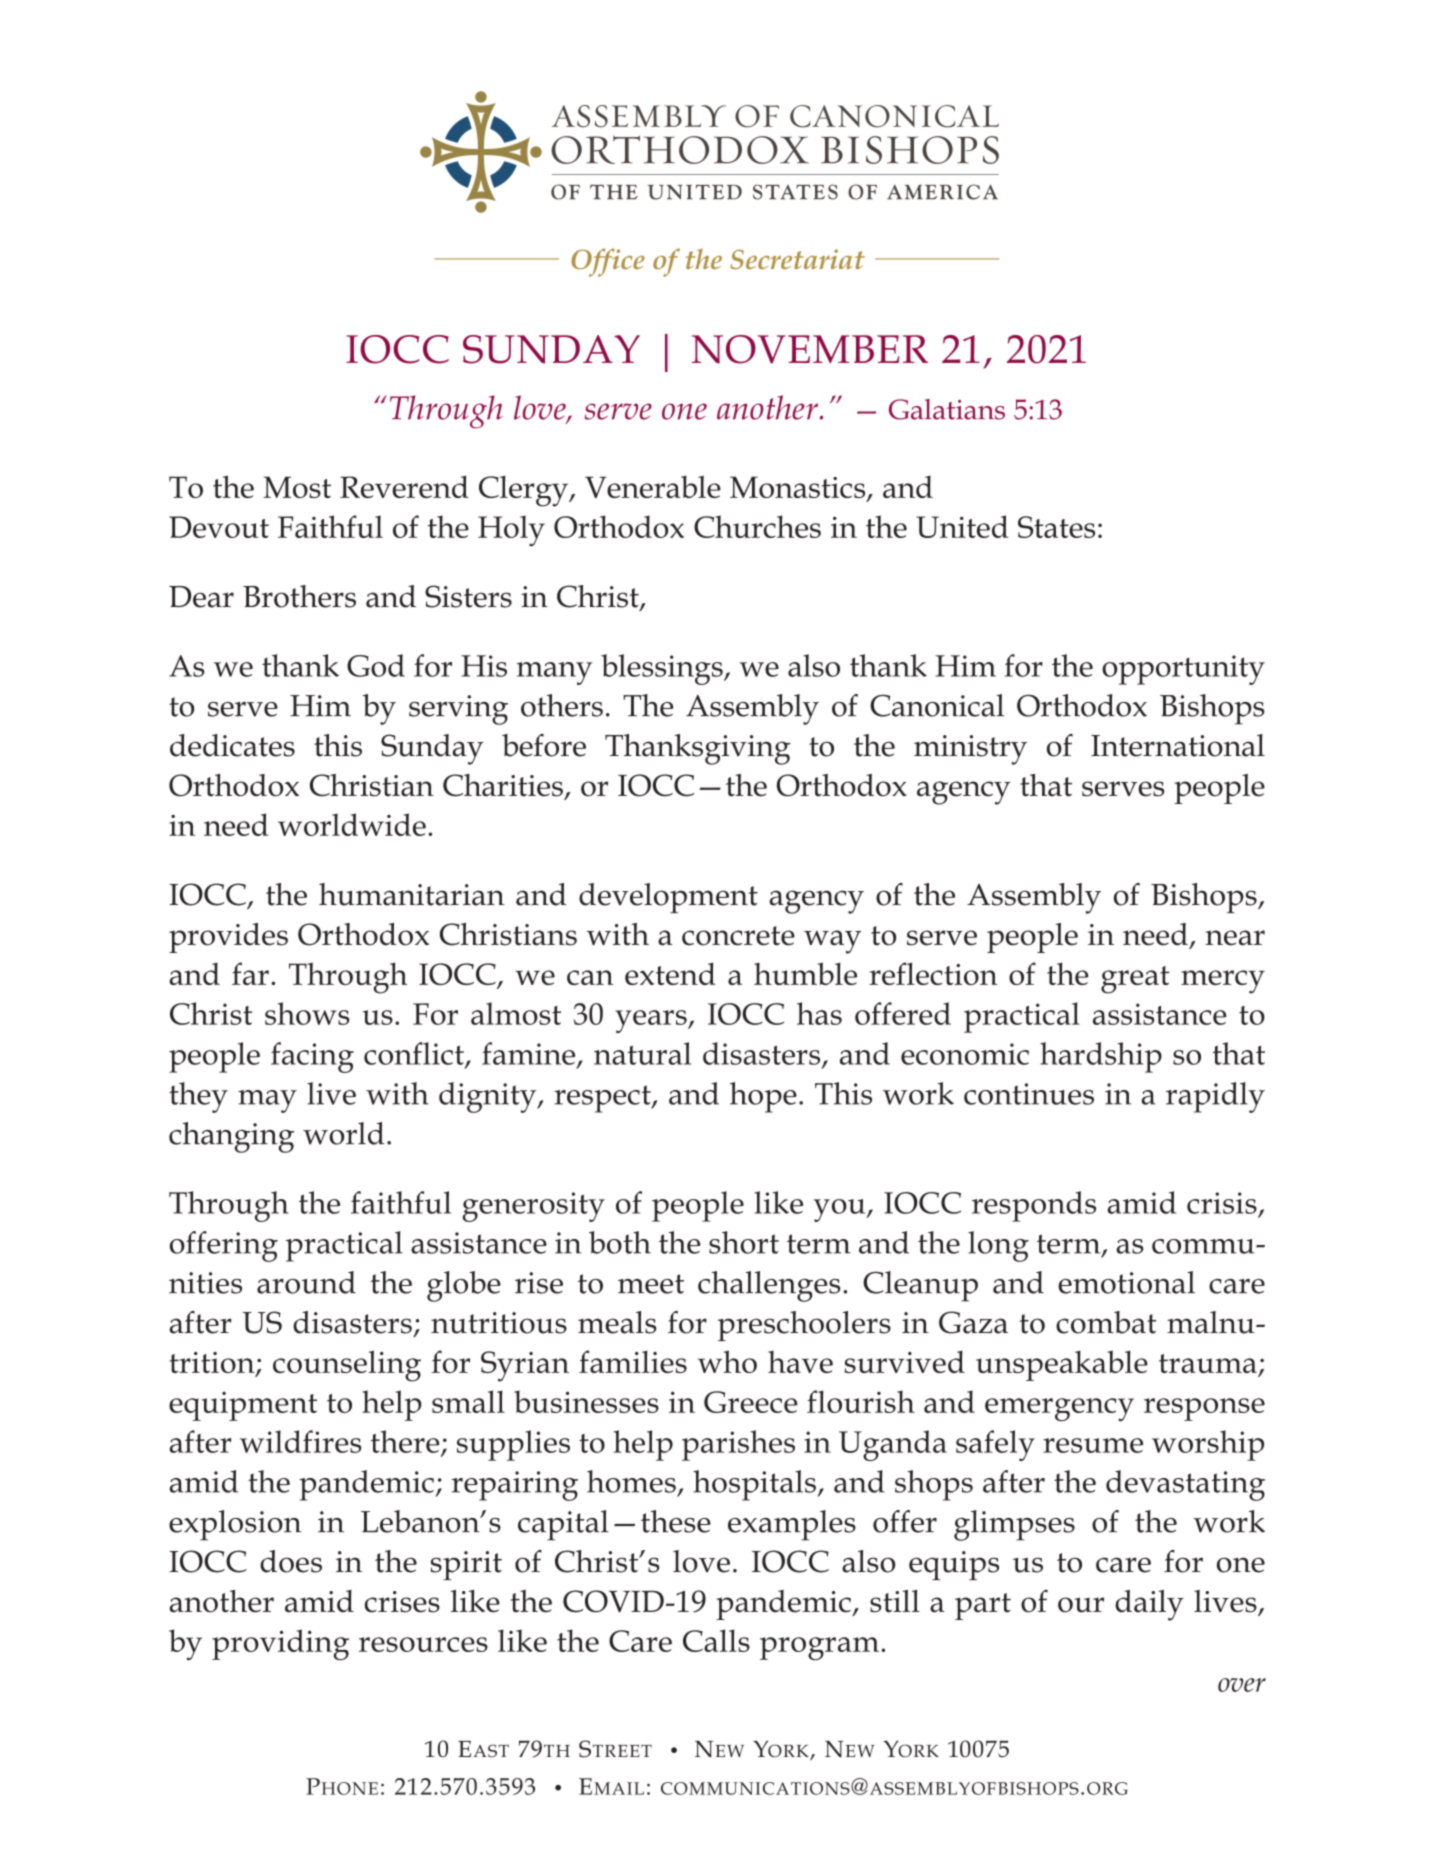  Describe the element at coordinates (663, 669) in the screenshot. I see `blessings` at that location.
